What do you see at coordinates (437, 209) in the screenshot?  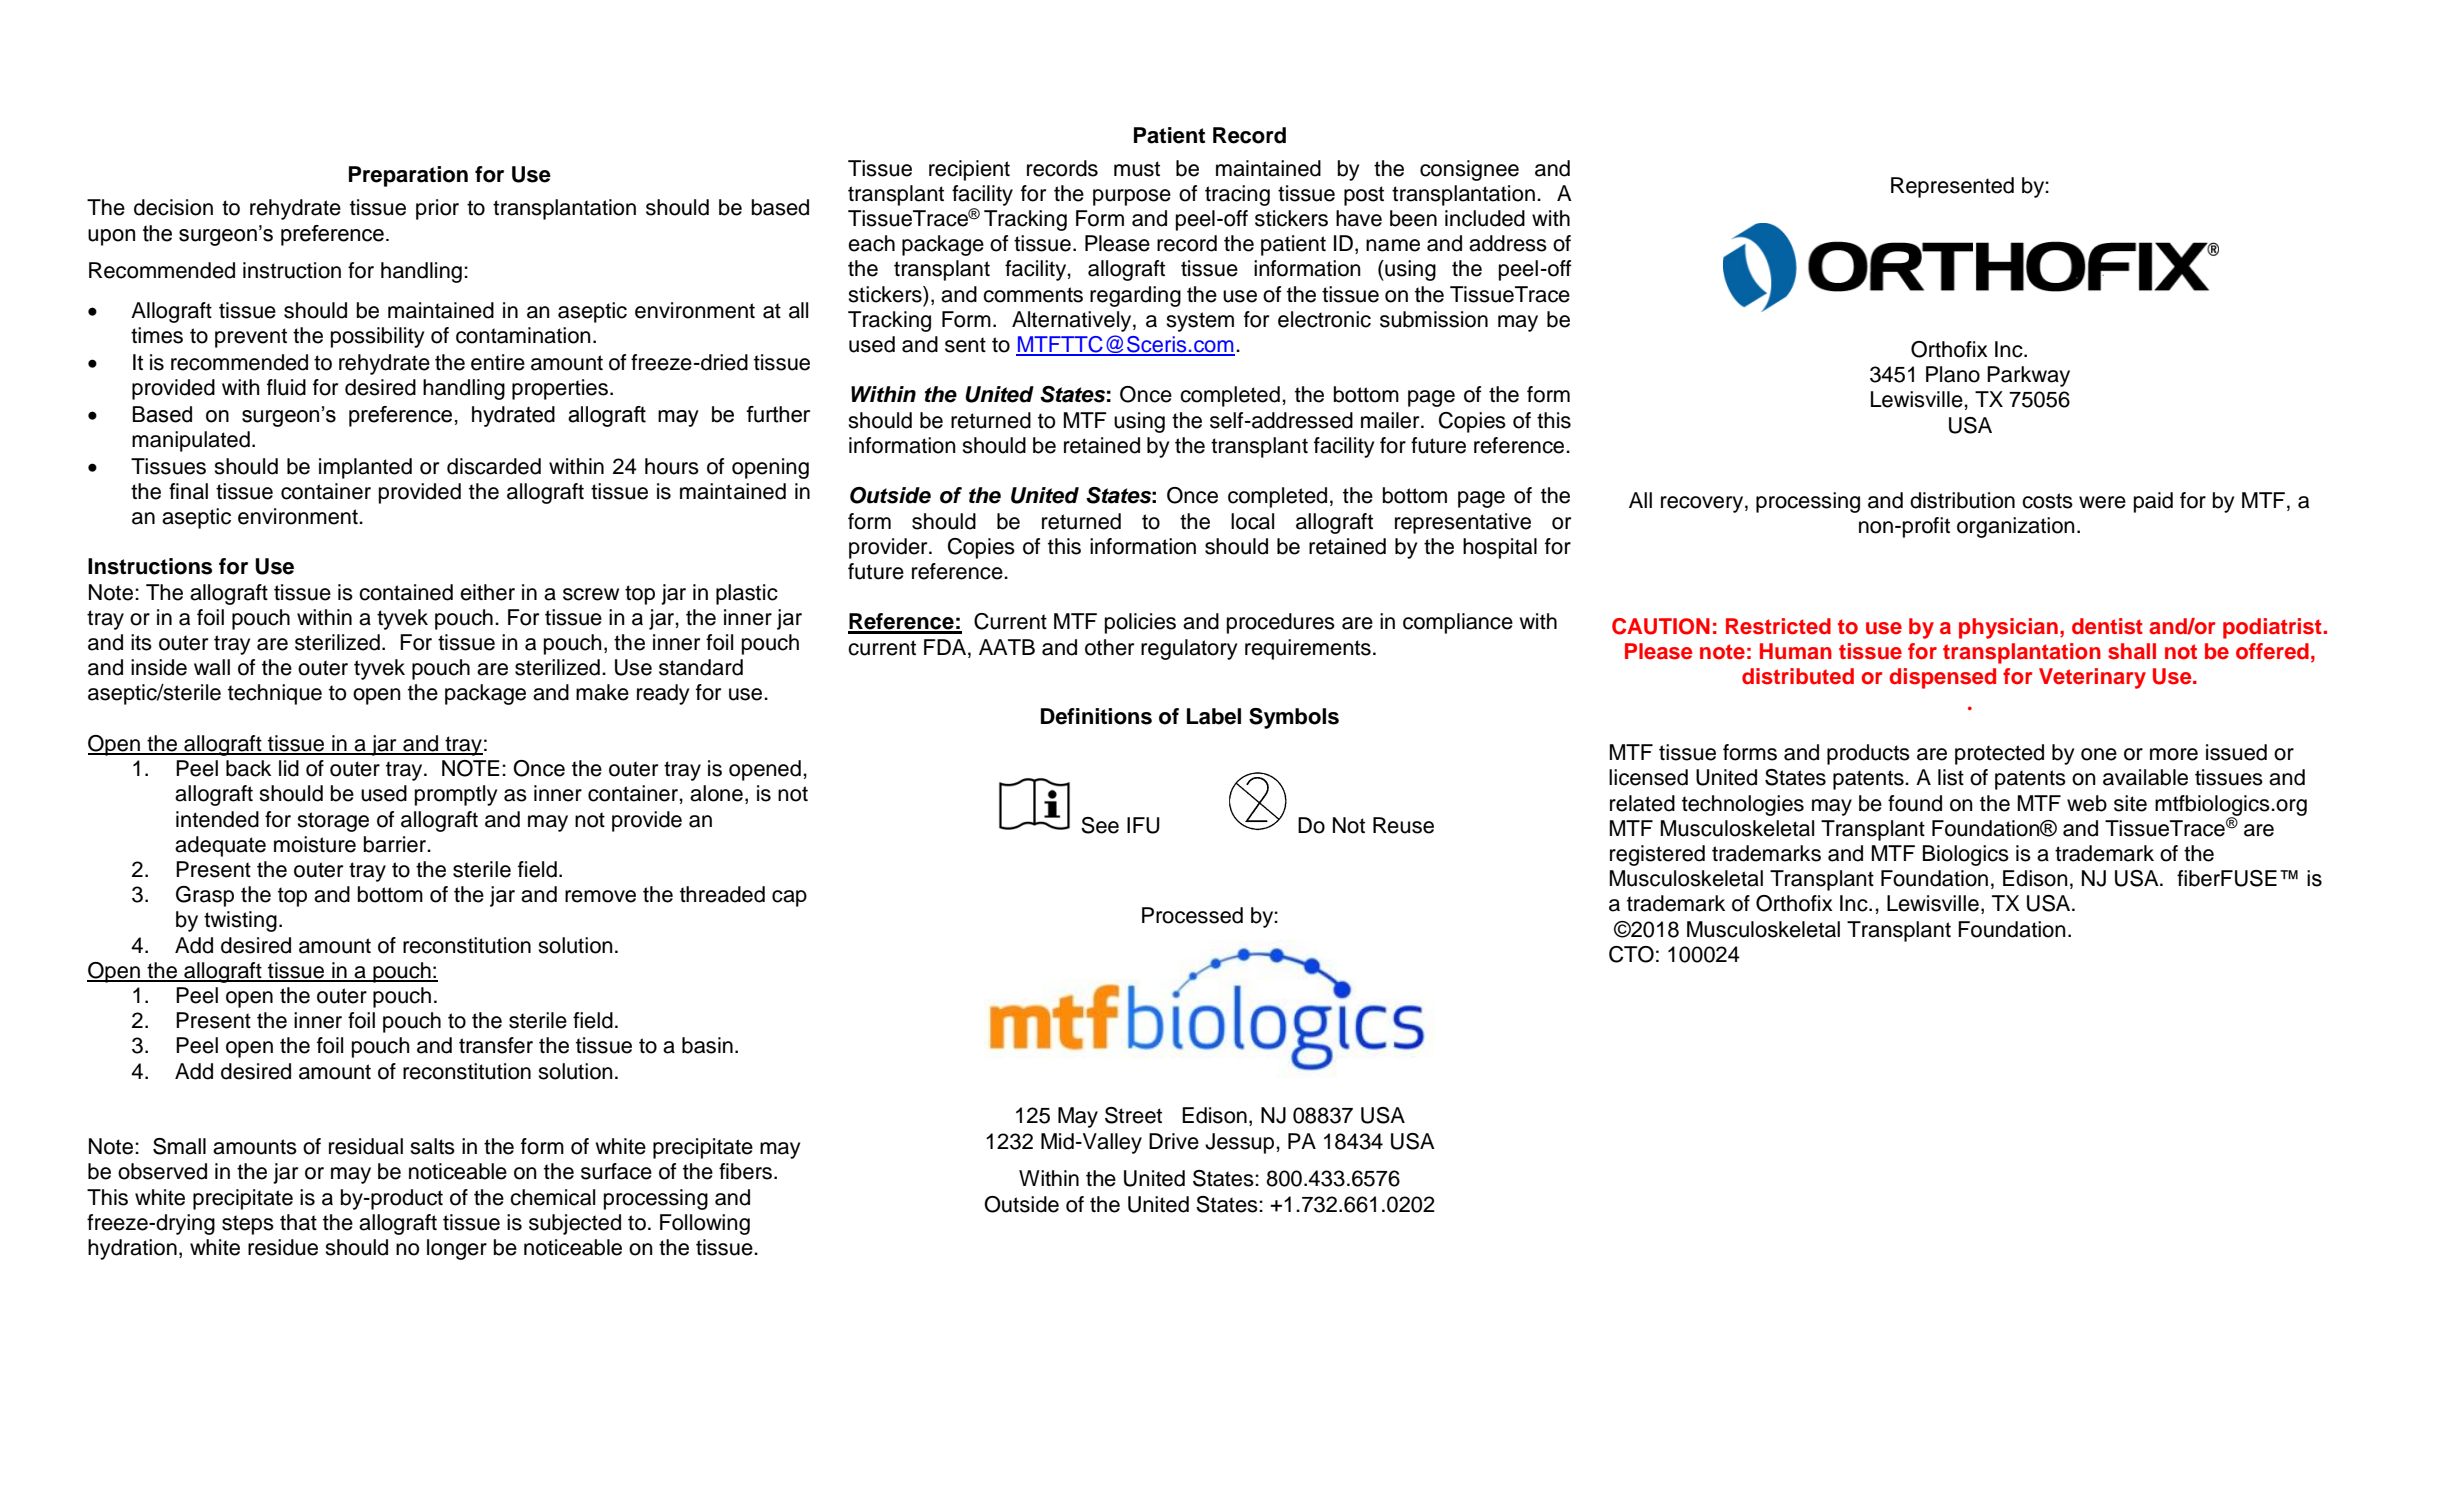 I see `prior` at bounding box center [437, 209].
